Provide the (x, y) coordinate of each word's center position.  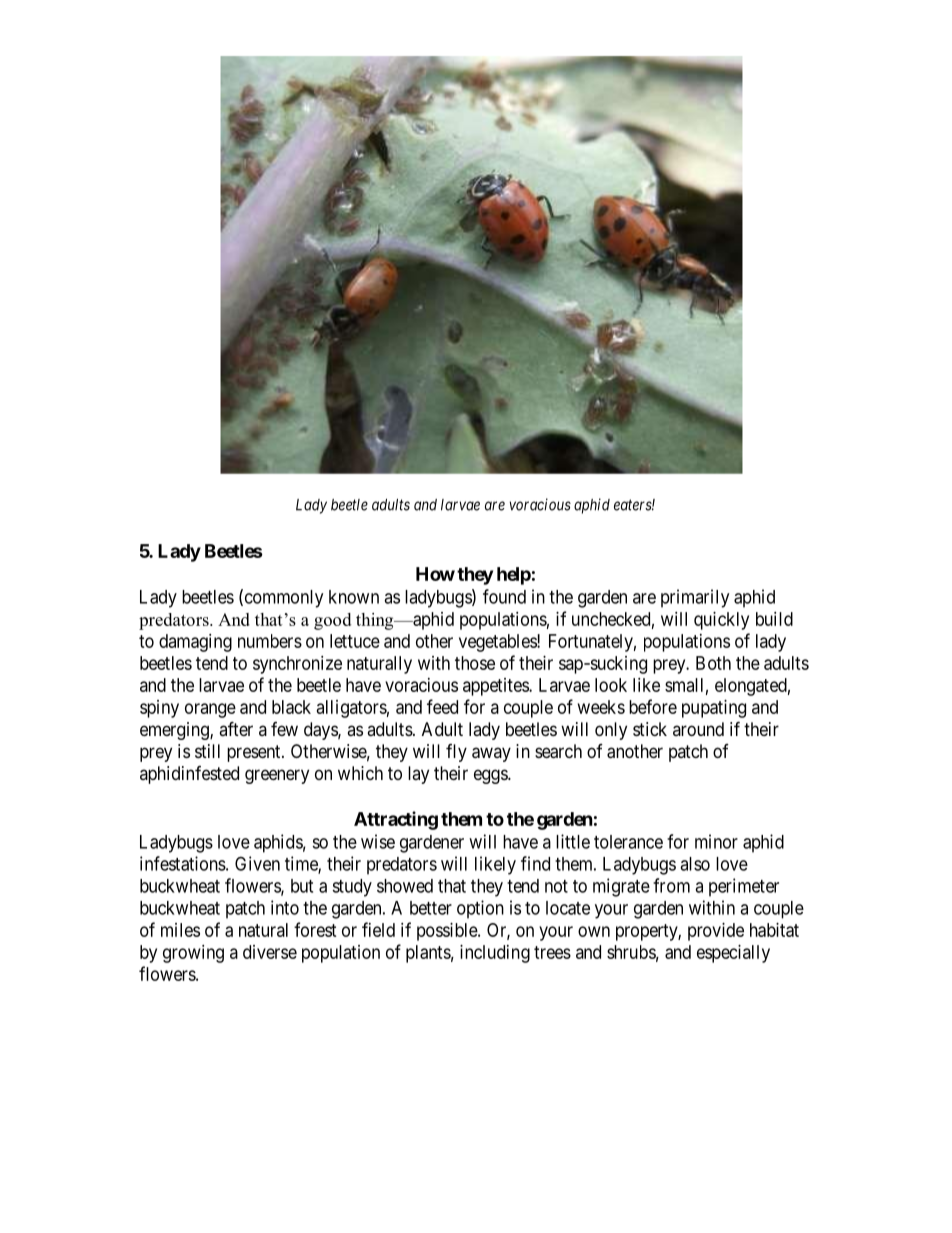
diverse (270, 952)
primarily (695, 598)
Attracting (396, 820)
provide (716, 932)
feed (442, 706)
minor (716, 841)
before (653, 706)
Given (257, 863)
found (504, 596)
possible (448, 932)
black (291, 707)
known (354, 597)
